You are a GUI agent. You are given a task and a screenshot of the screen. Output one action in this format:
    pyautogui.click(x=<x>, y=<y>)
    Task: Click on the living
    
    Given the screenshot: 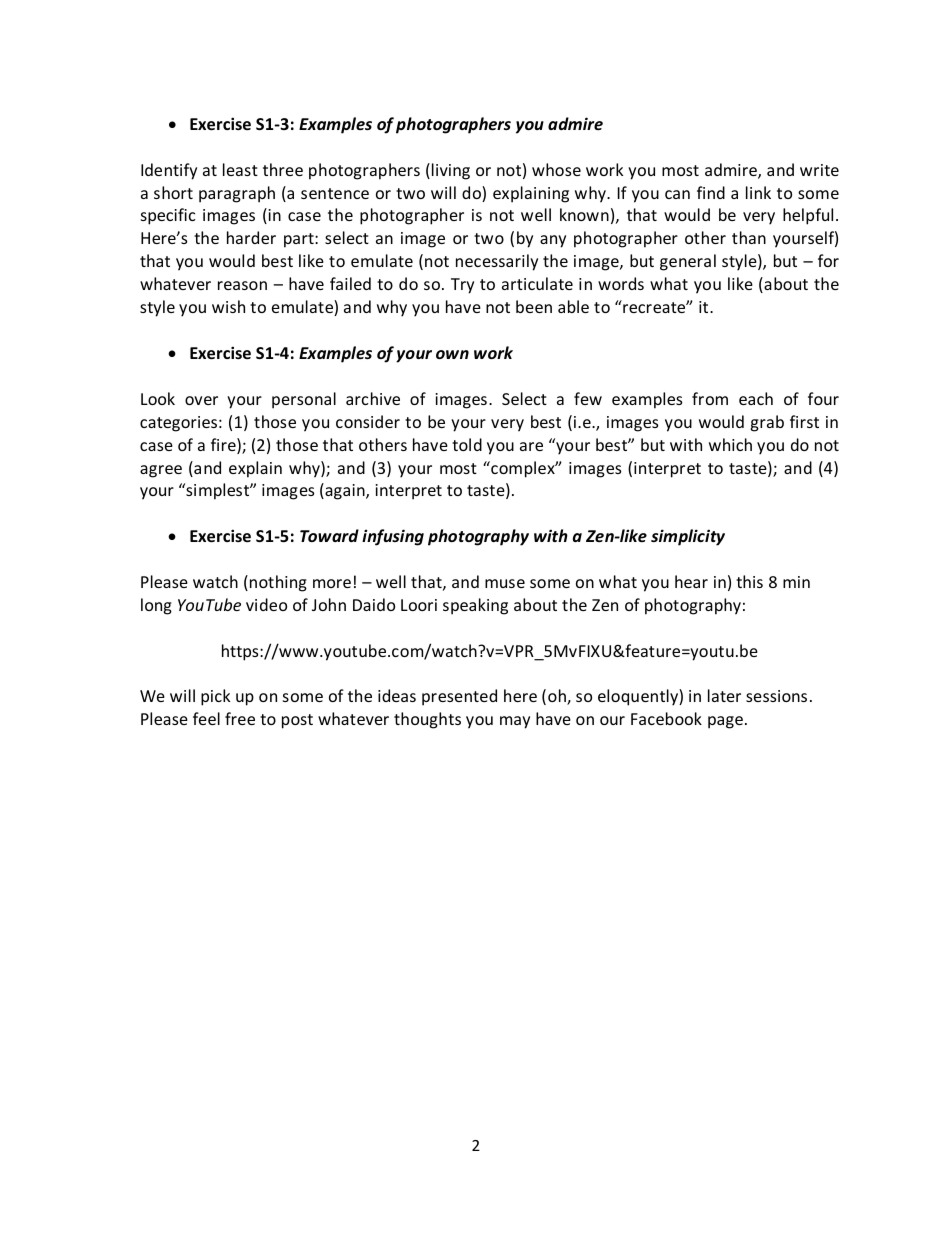 What is the action you would take?
    pyautogui.click(x=451, y=171)
